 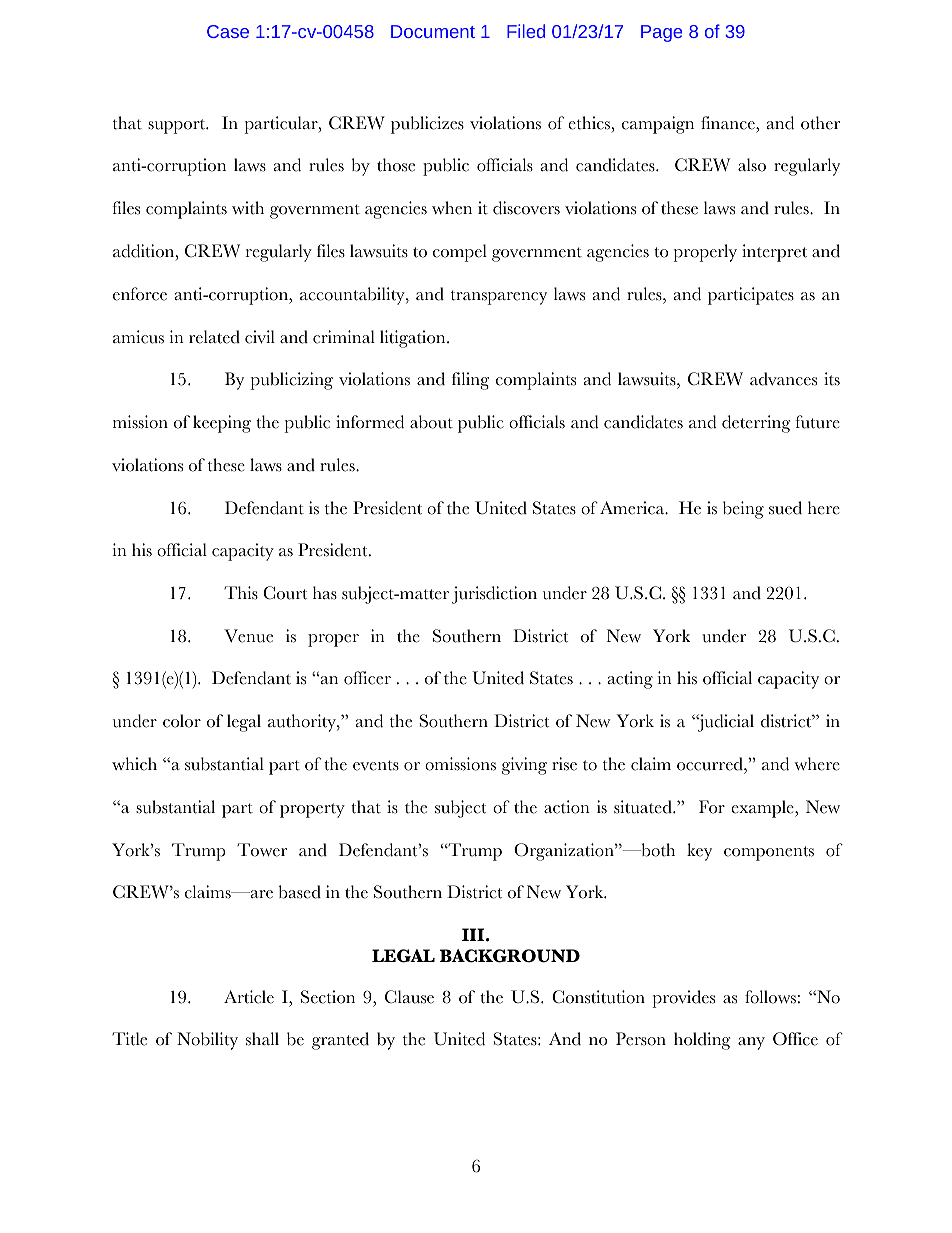 What do you see at coordinates (214, 337) in the screenshot?
I see `related` at bounding box center [214, 337].
